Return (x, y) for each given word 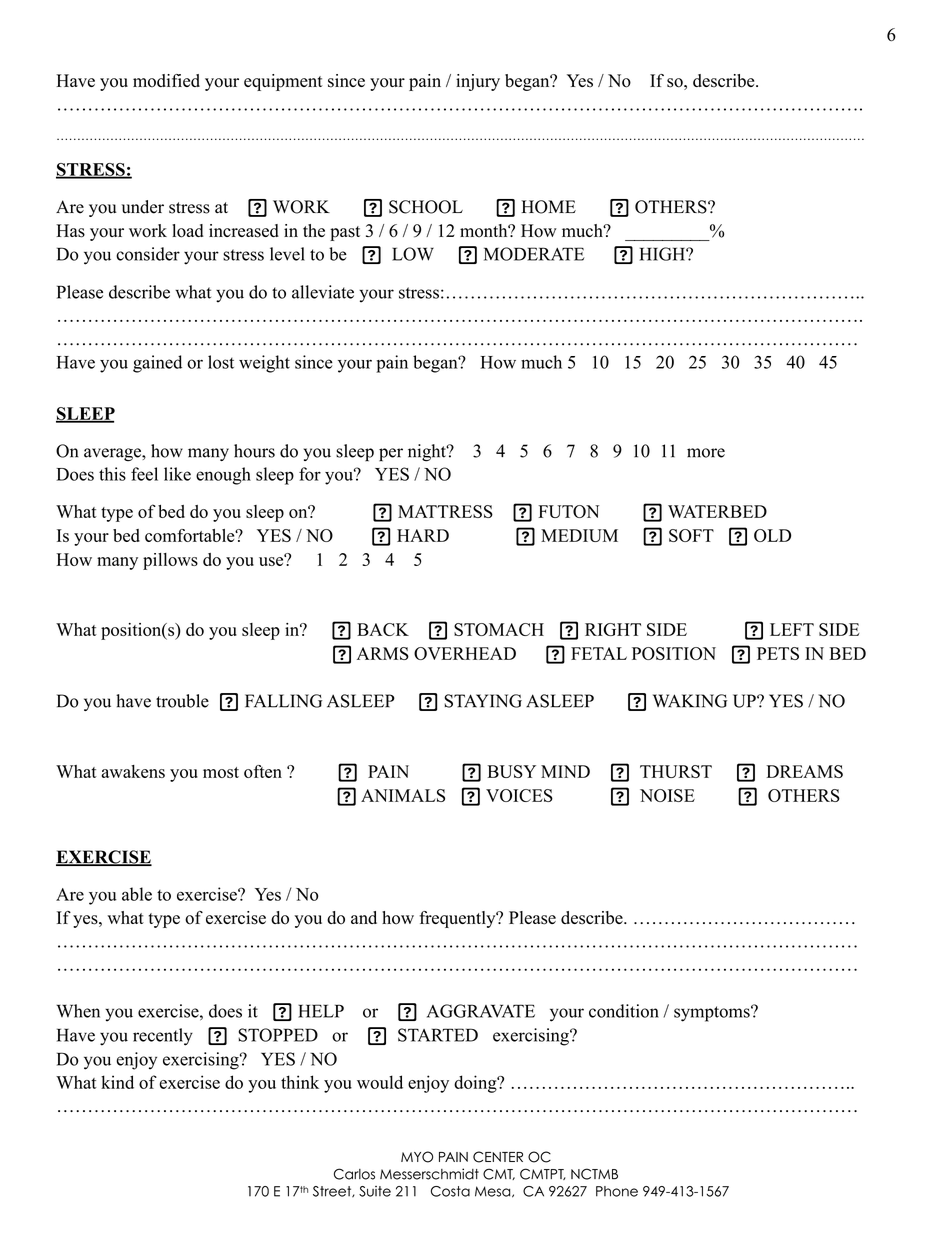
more (706, 453)
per (391, 455)
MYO (417, 1157)
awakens (133, 771)
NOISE (667, 795)
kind (117, 1082)
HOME (548, 207)
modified (166, 81)
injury (478, 82)
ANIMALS (403, 795)
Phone (617, 1191)
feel (144, 474)
